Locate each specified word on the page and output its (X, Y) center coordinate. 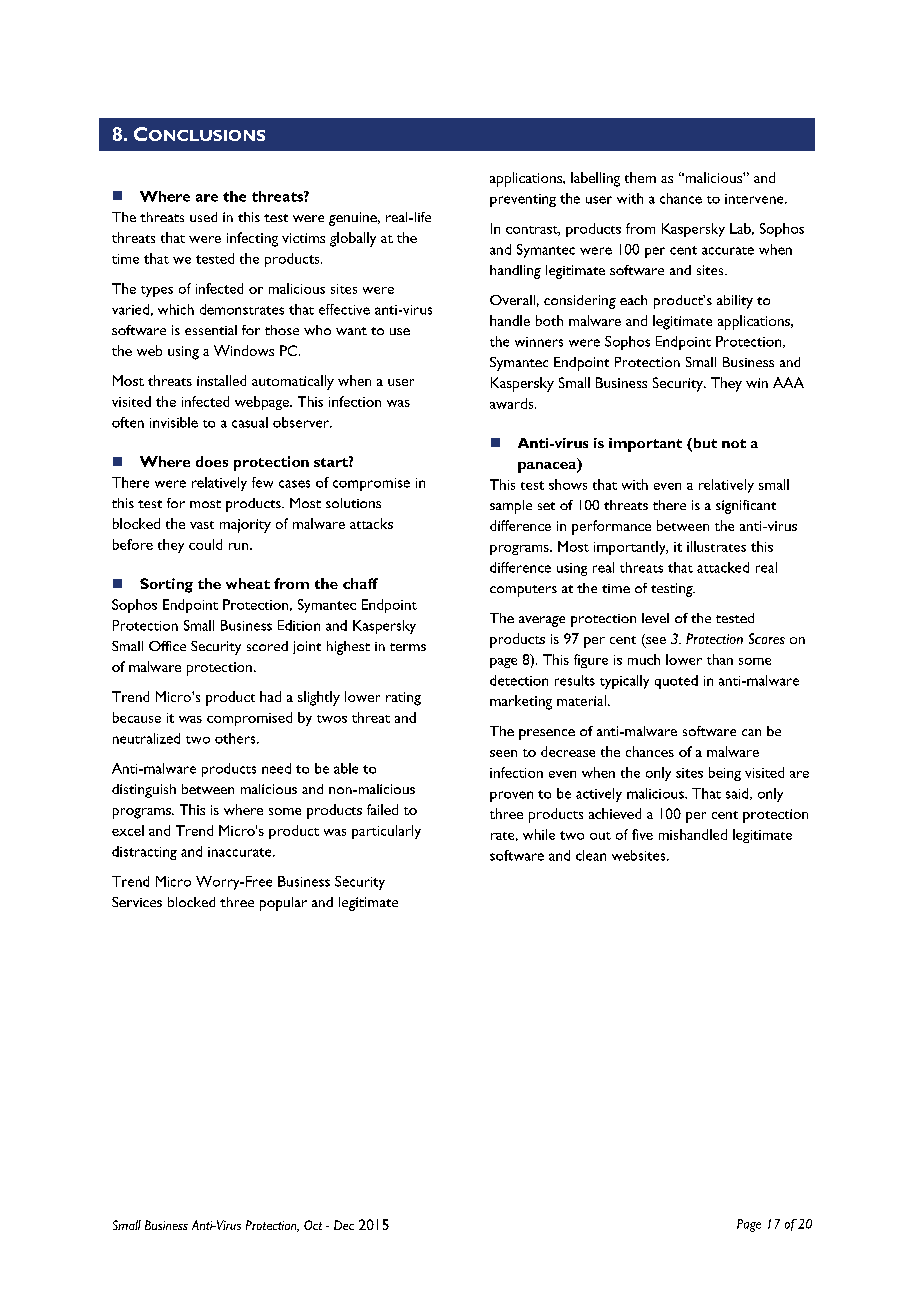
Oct (313, 1225)
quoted (676, 682)
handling (515, 272)
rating (403, 699)
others (236, 738)
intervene (755, 199)
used (203, 217)
